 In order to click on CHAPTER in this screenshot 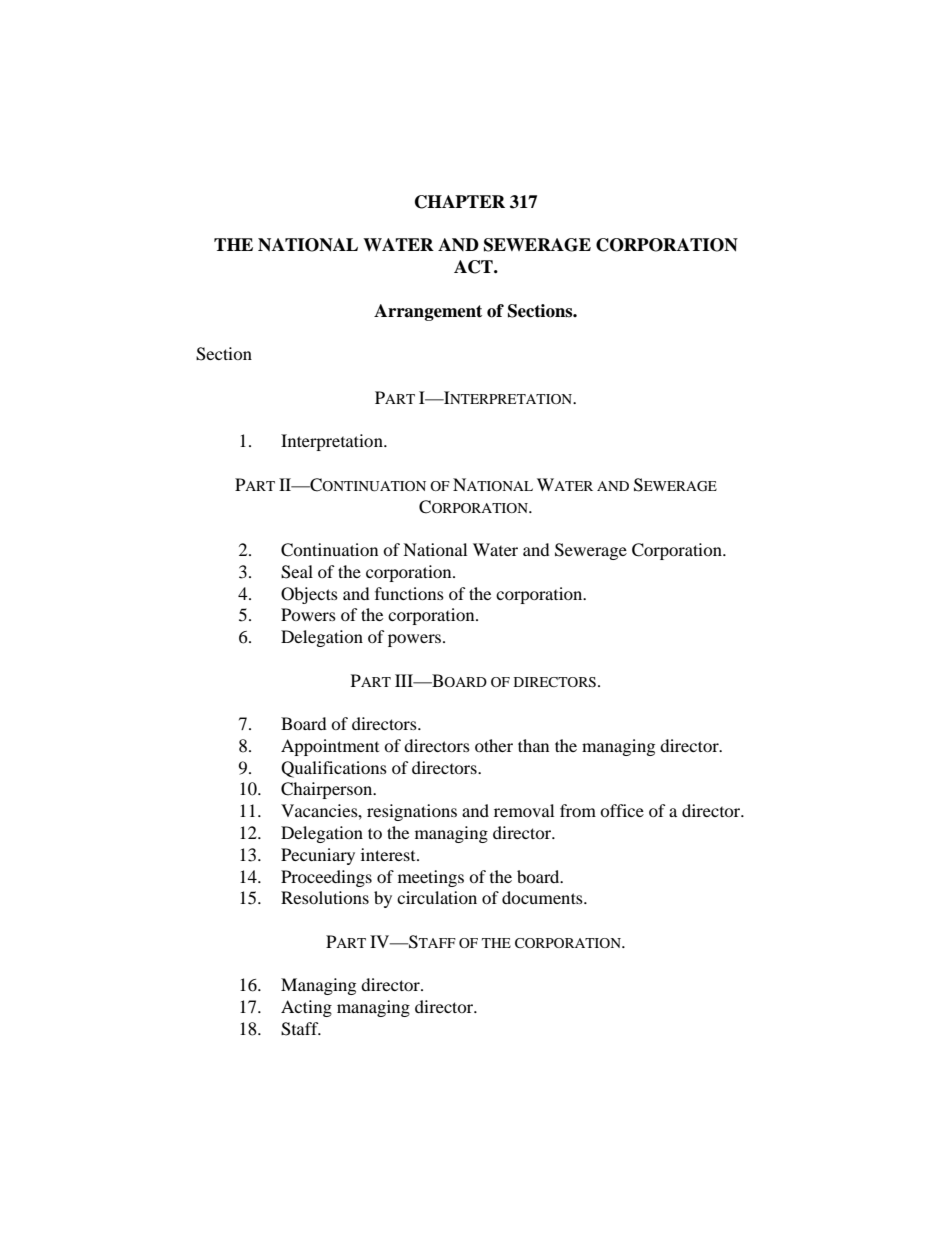, I will do `click(460, 202)`.
